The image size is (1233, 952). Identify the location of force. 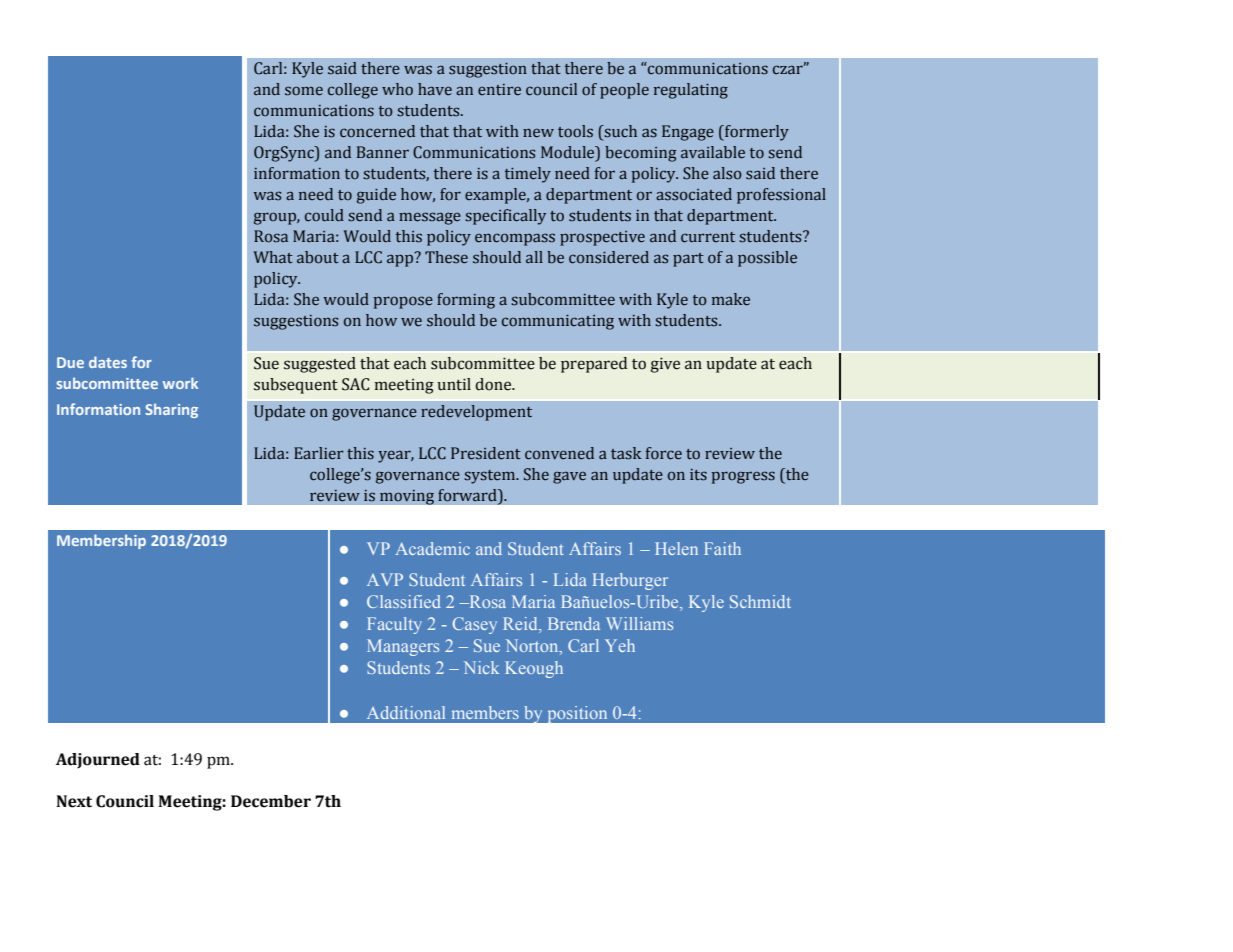
(664, 453).
